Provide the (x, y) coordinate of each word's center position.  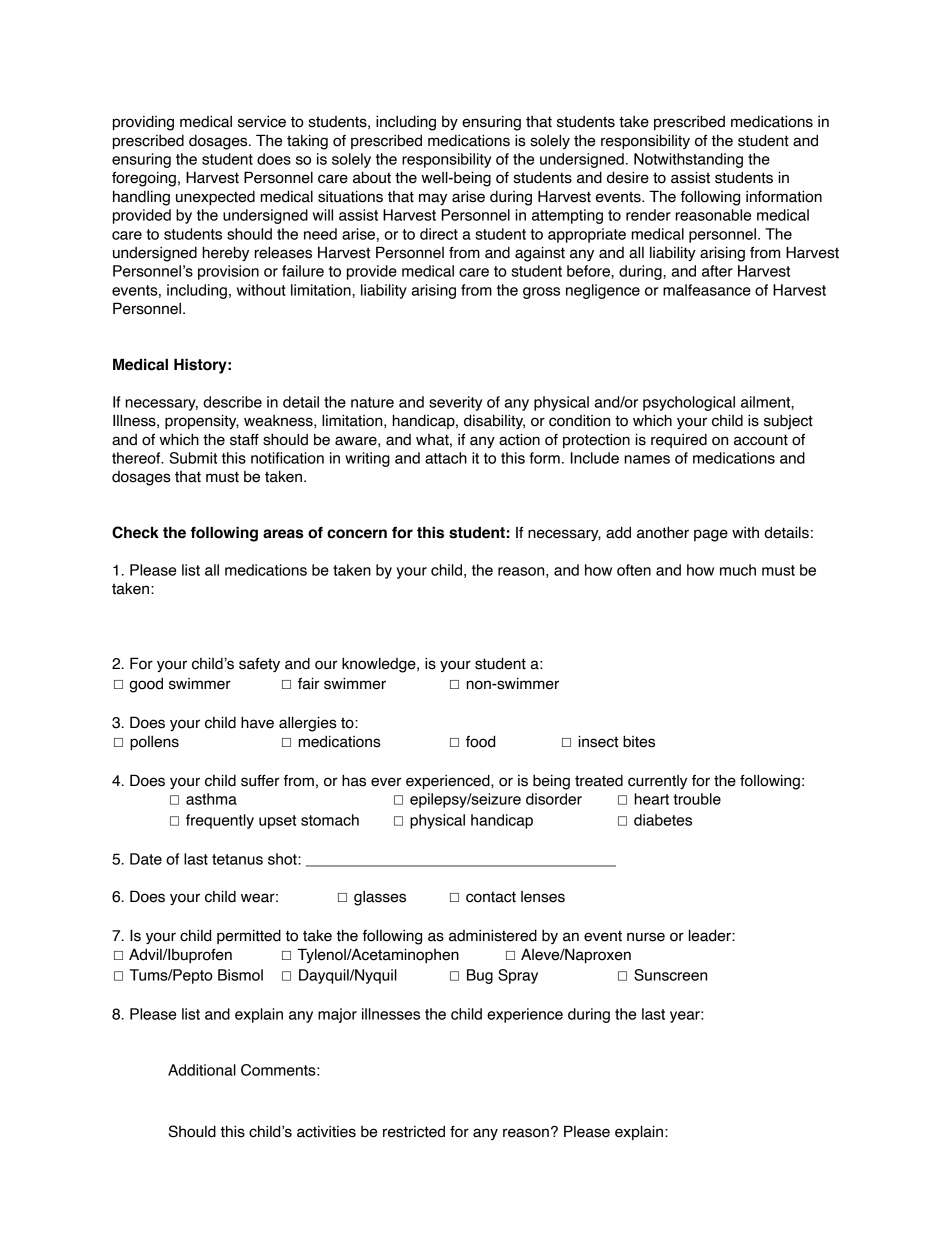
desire (628, 177)
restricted (414, 1132)
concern (357, 534)
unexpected (215, 198)
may (433, 199)
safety (259, 665)
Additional (202, 1070)
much (738, 570)
